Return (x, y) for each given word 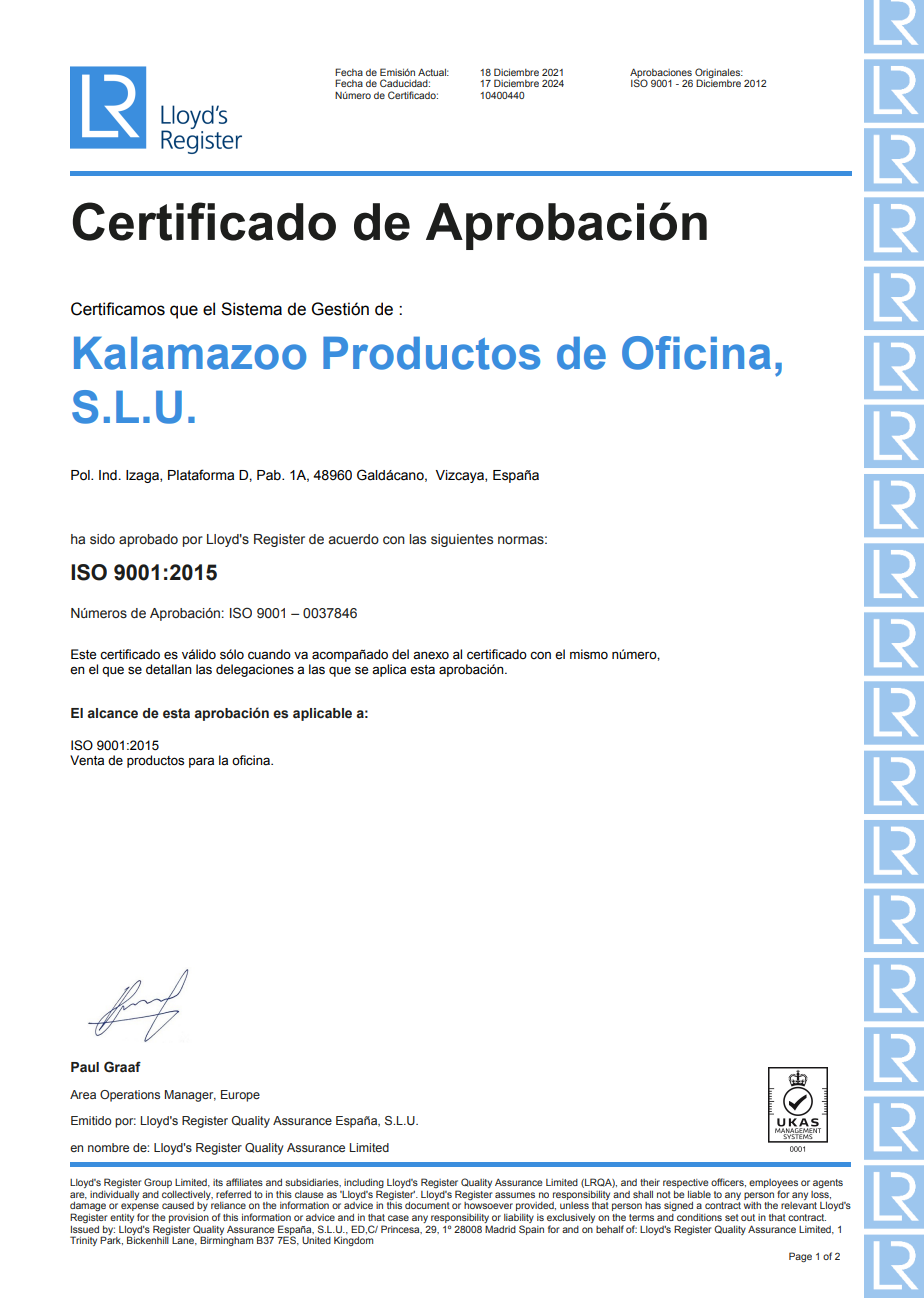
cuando (269, 654)
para (201, 762)
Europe (240, 1096)
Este (83, 654)
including (364, 1185)
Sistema (251, 309)
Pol (81, 475)
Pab (270, 475)
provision (189, 1218)
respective (686, 1183)
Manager (190, 1096)
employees (773, 1185)
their (650, 1182)
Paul (85, 1067)
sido (102, 539)
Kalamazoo (190, 353)
